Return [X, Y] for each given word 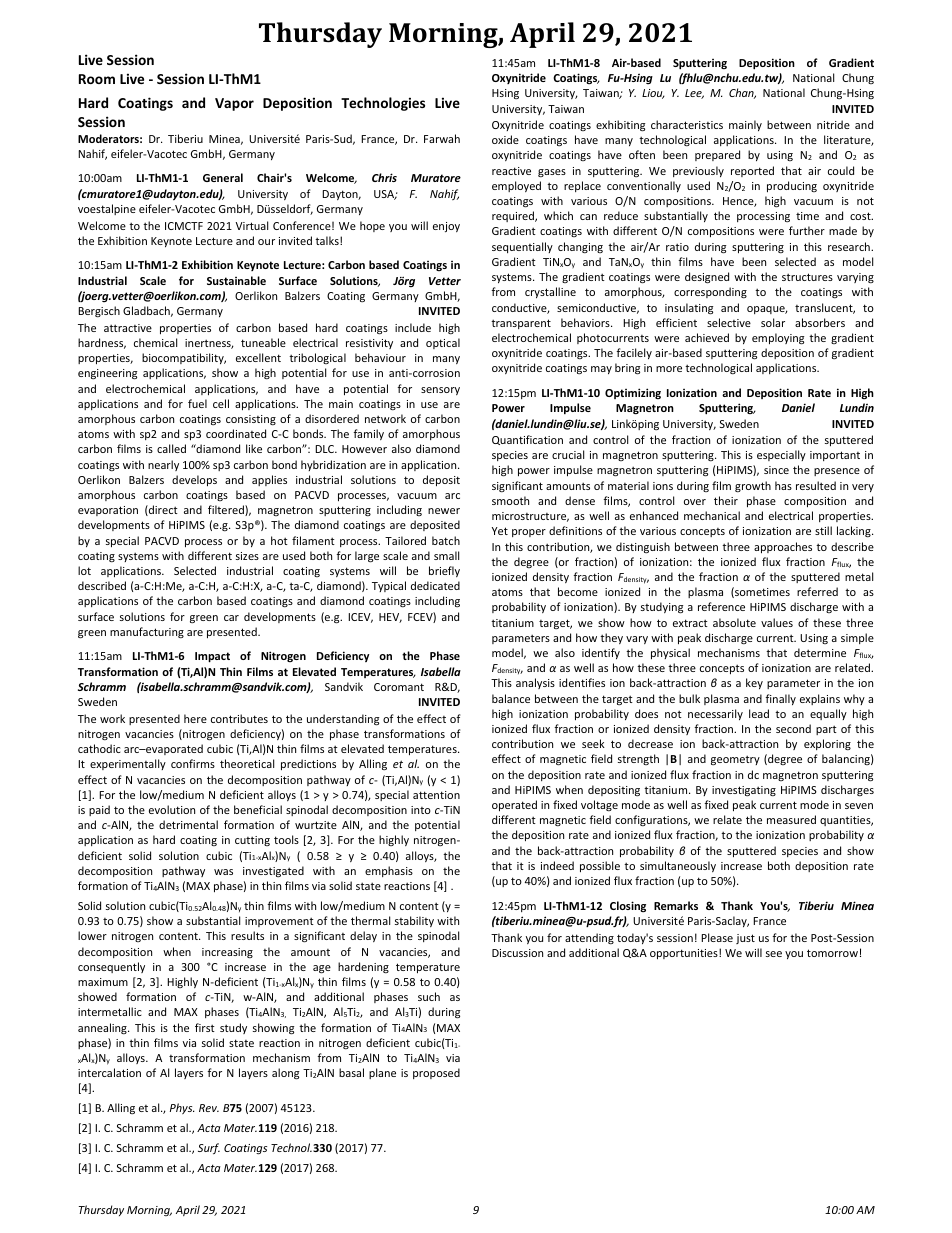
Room [97, 79]
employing [778, 339]
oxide [505, 139]
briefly [444, 571]
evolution [172, 809]
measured [791, 819]
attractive [128, 328]
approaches [783, 547]
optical [443, 343]
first [205, 1027]
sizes [247, 556]
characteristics [687, 124]
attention [436, 795]
